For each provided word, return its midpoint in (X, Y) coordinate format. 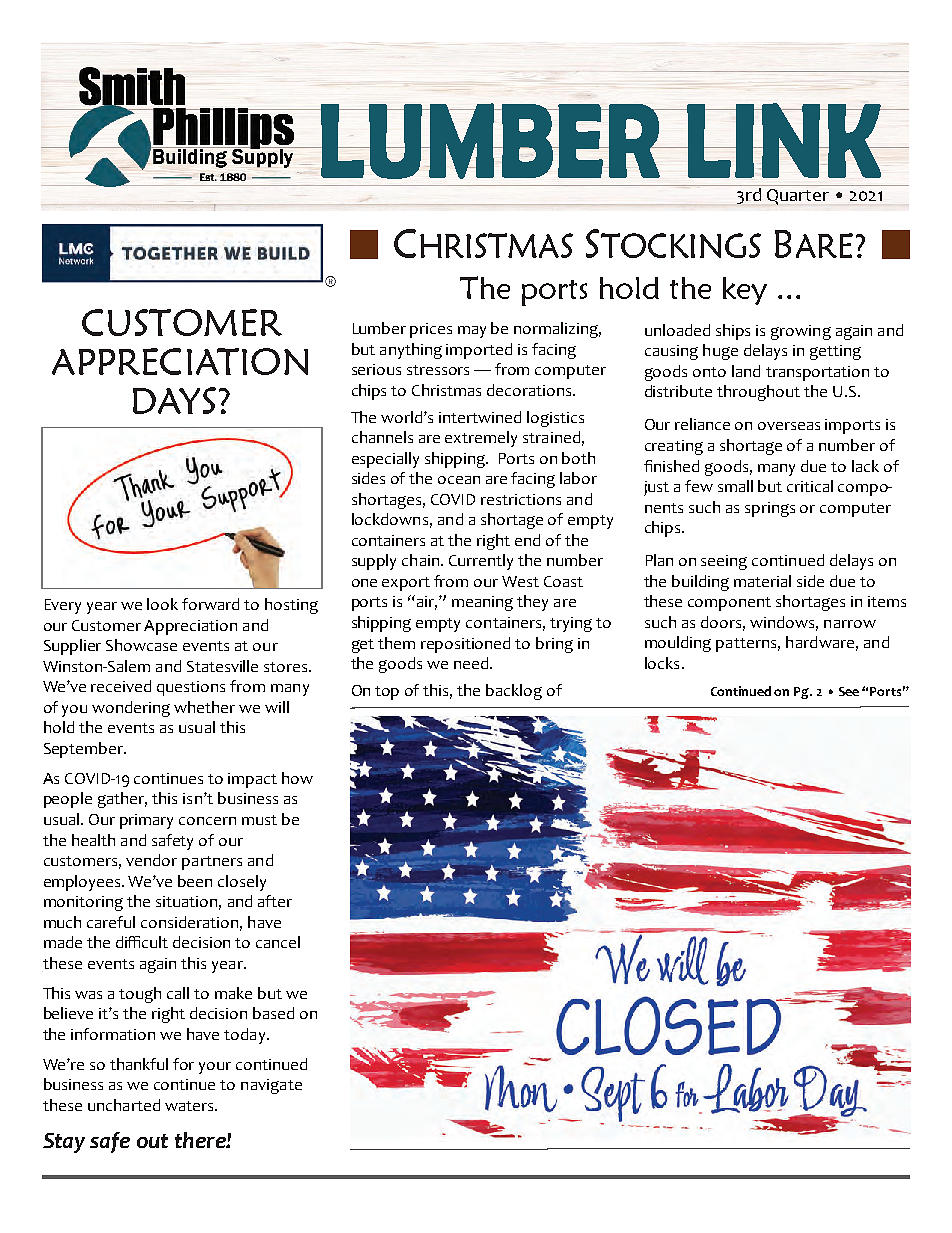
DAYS (174, 400)
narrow (850, 624)
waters (190, 1106)
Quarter (798, 197)
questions (191, 688)
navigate (271, 1086)
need (472, 663)
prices (431, 330)
